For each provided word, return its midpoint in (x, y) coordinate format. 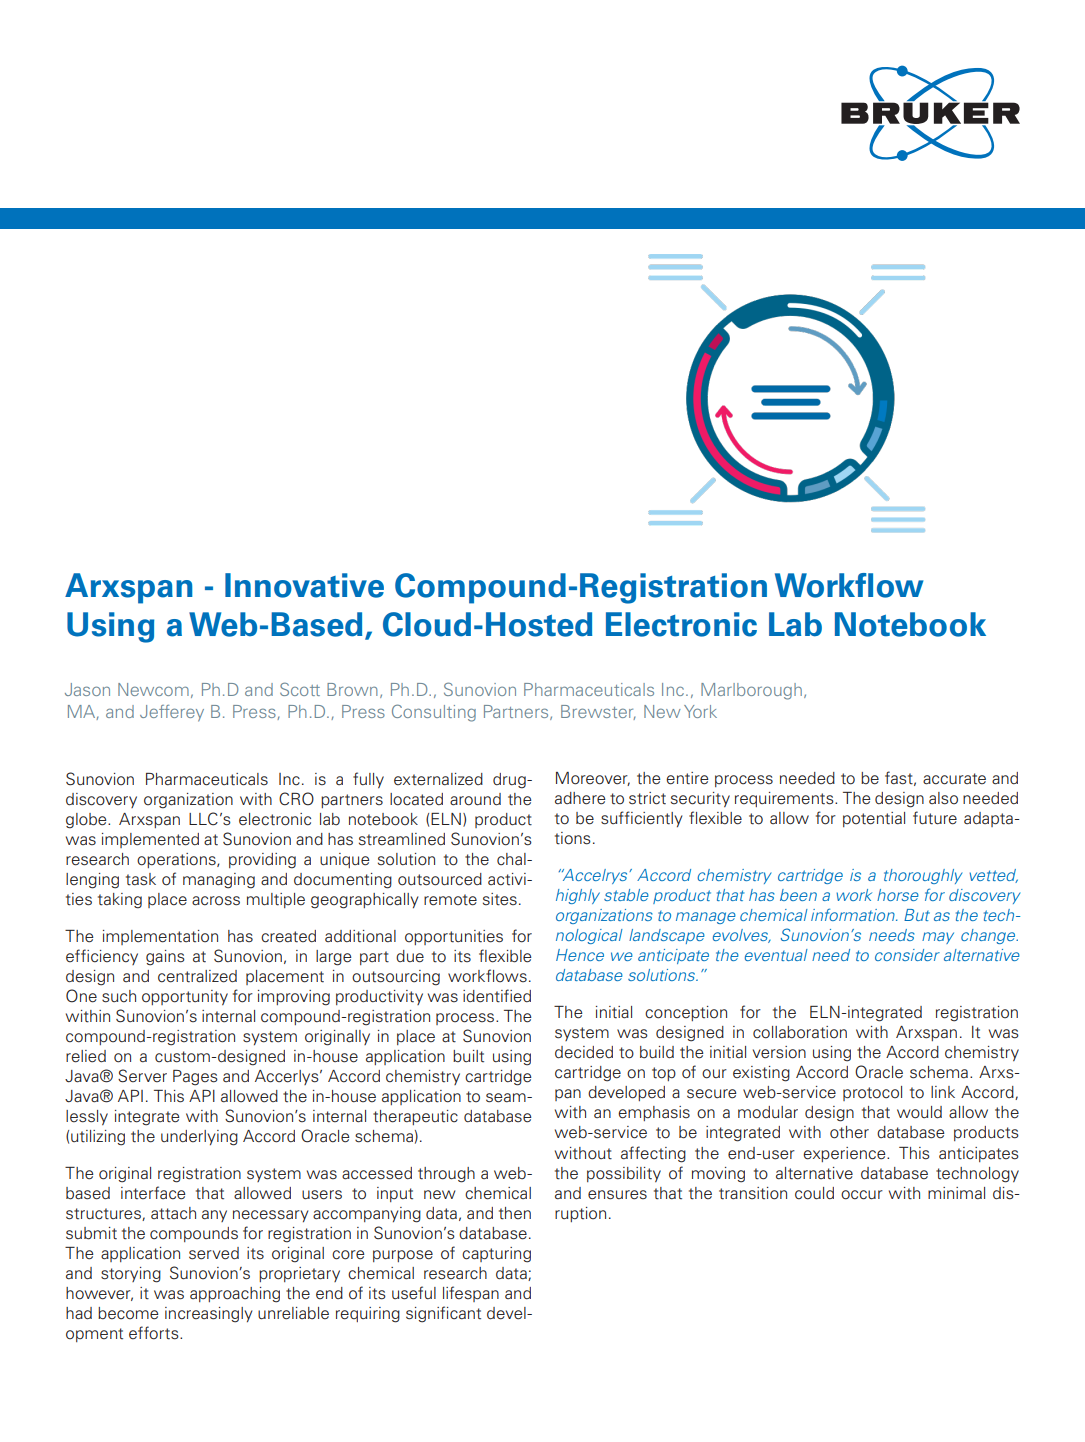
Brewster (598, 712)
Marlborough (751, 691)
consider (907, 955)
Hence (580, 955)
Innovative (304, 585)
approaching (235, 1295)
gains (165, 958)
